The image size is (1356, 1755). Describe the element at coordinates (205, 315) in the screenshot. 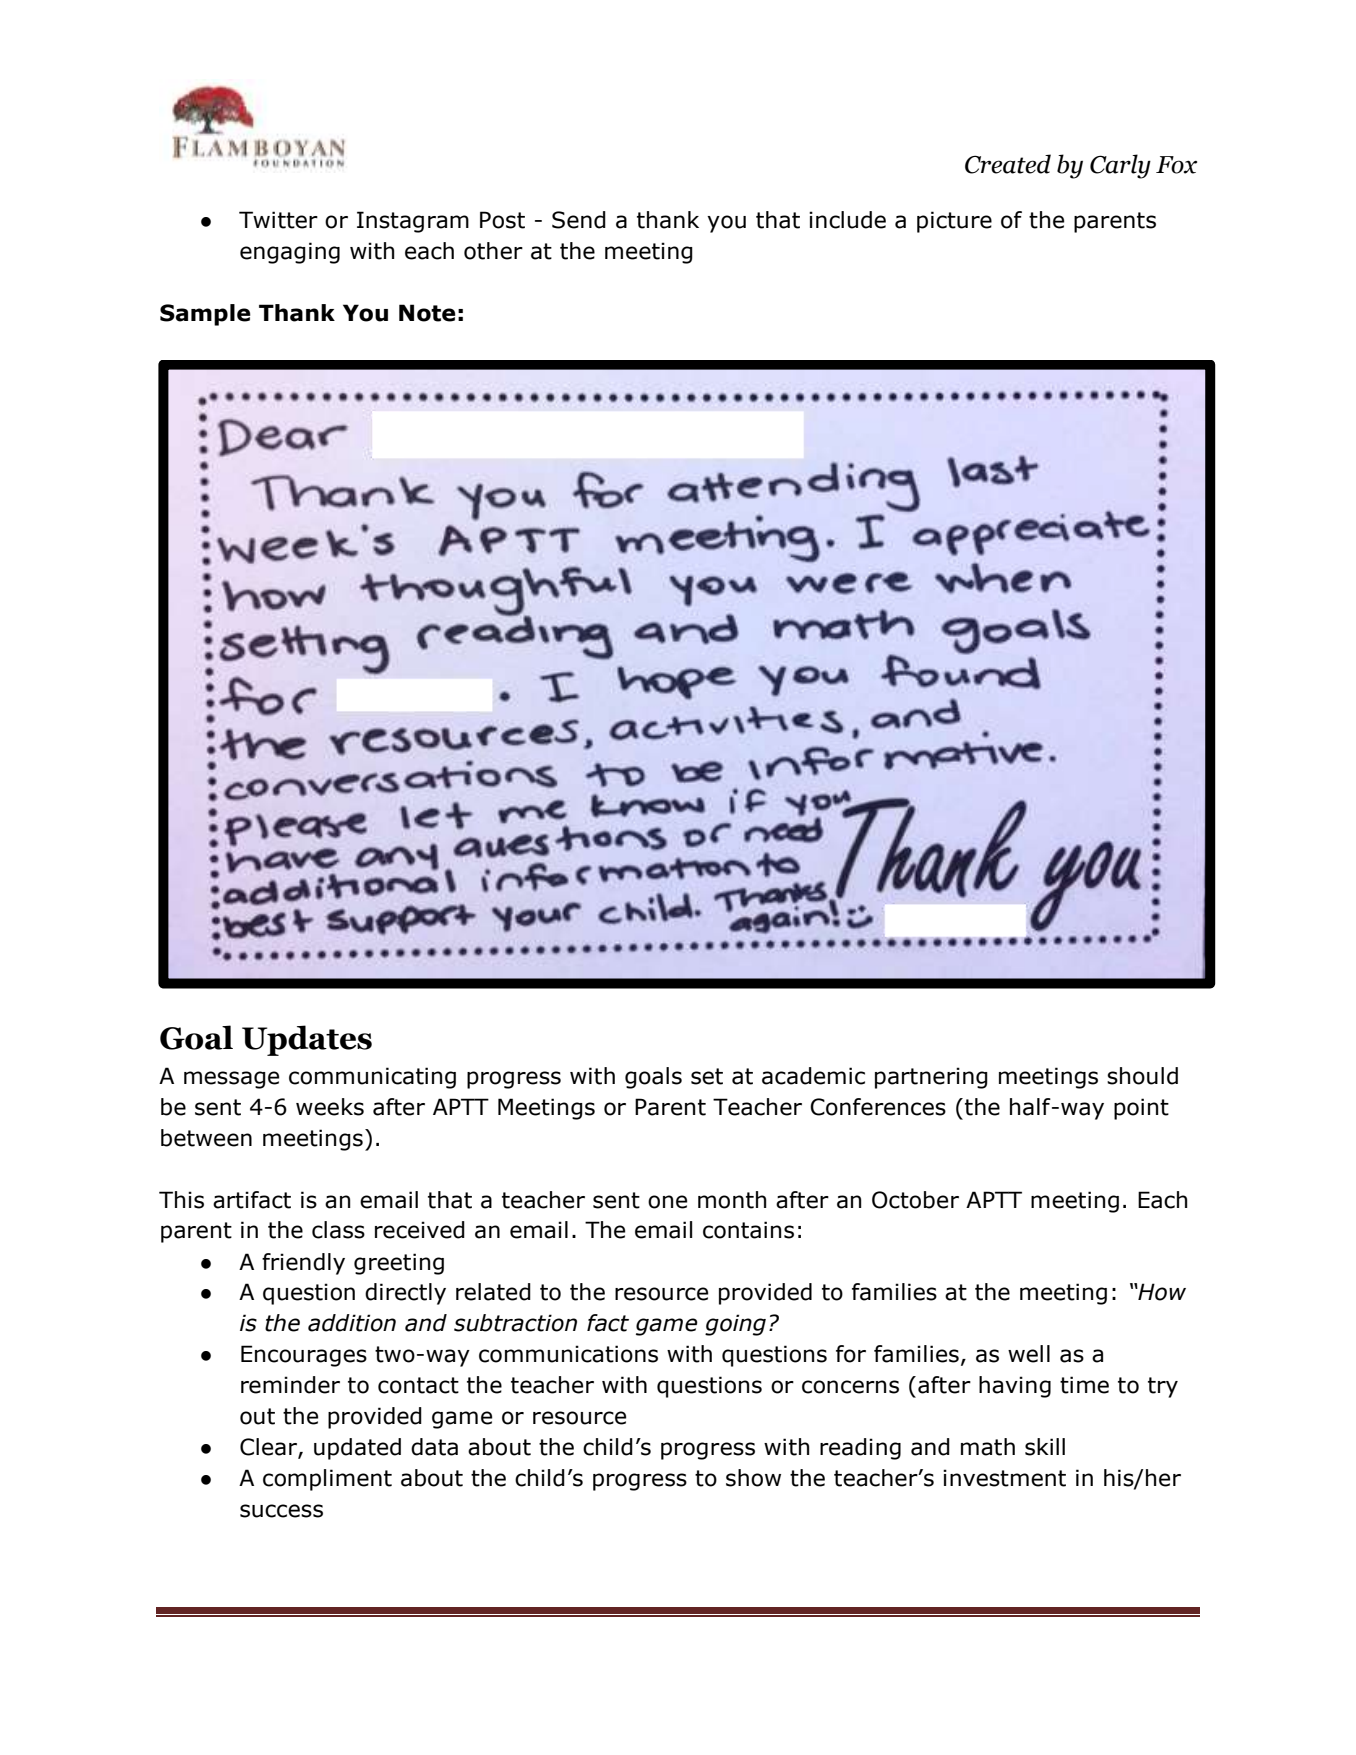

I see `Sample` at that location.
